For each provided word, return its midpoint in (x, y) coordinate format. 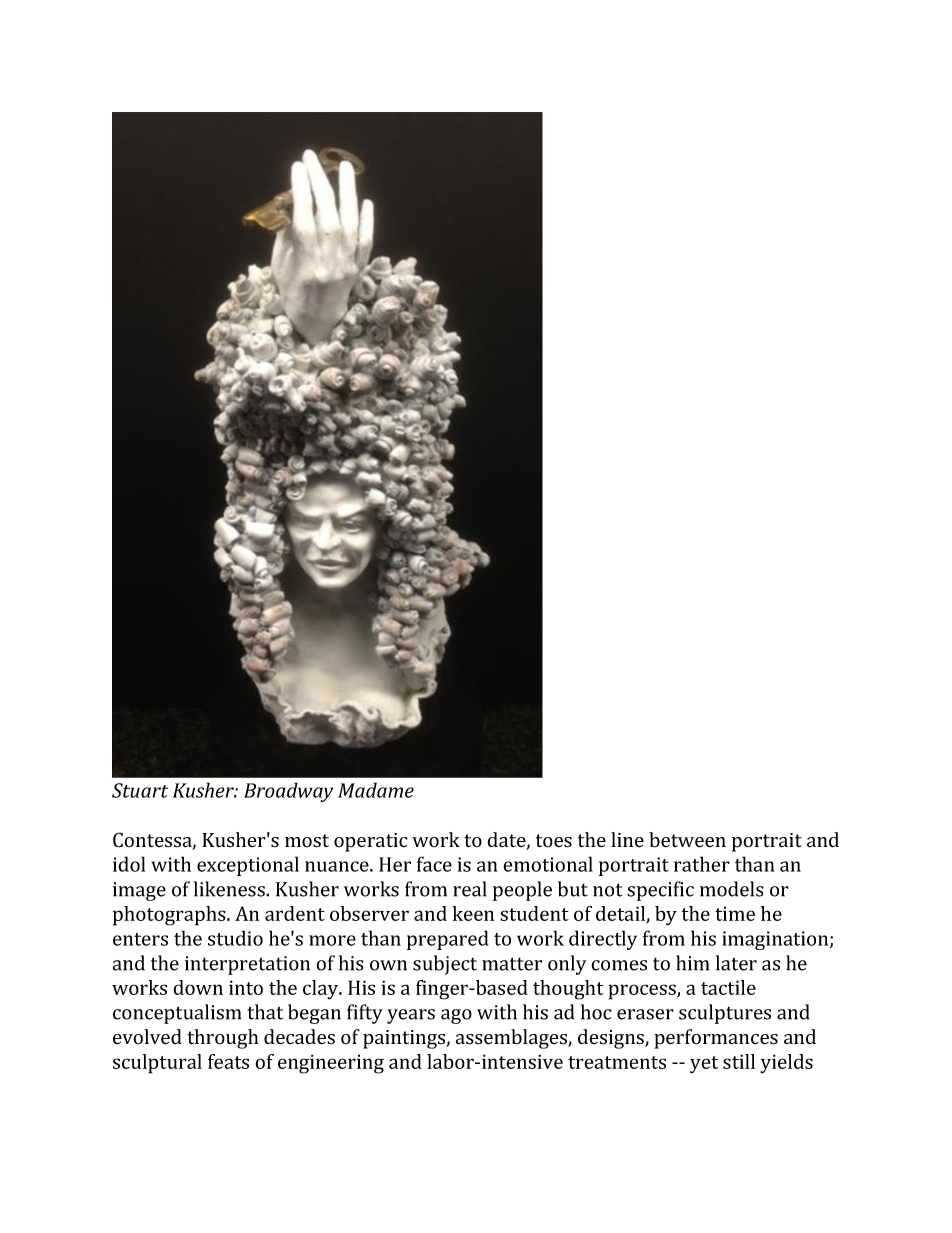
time (735, 913)
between (687, 840)
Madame (376, 790)
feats (228, 1061)
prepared (448, 940)
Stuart (140, 790)
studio (235, 938)
